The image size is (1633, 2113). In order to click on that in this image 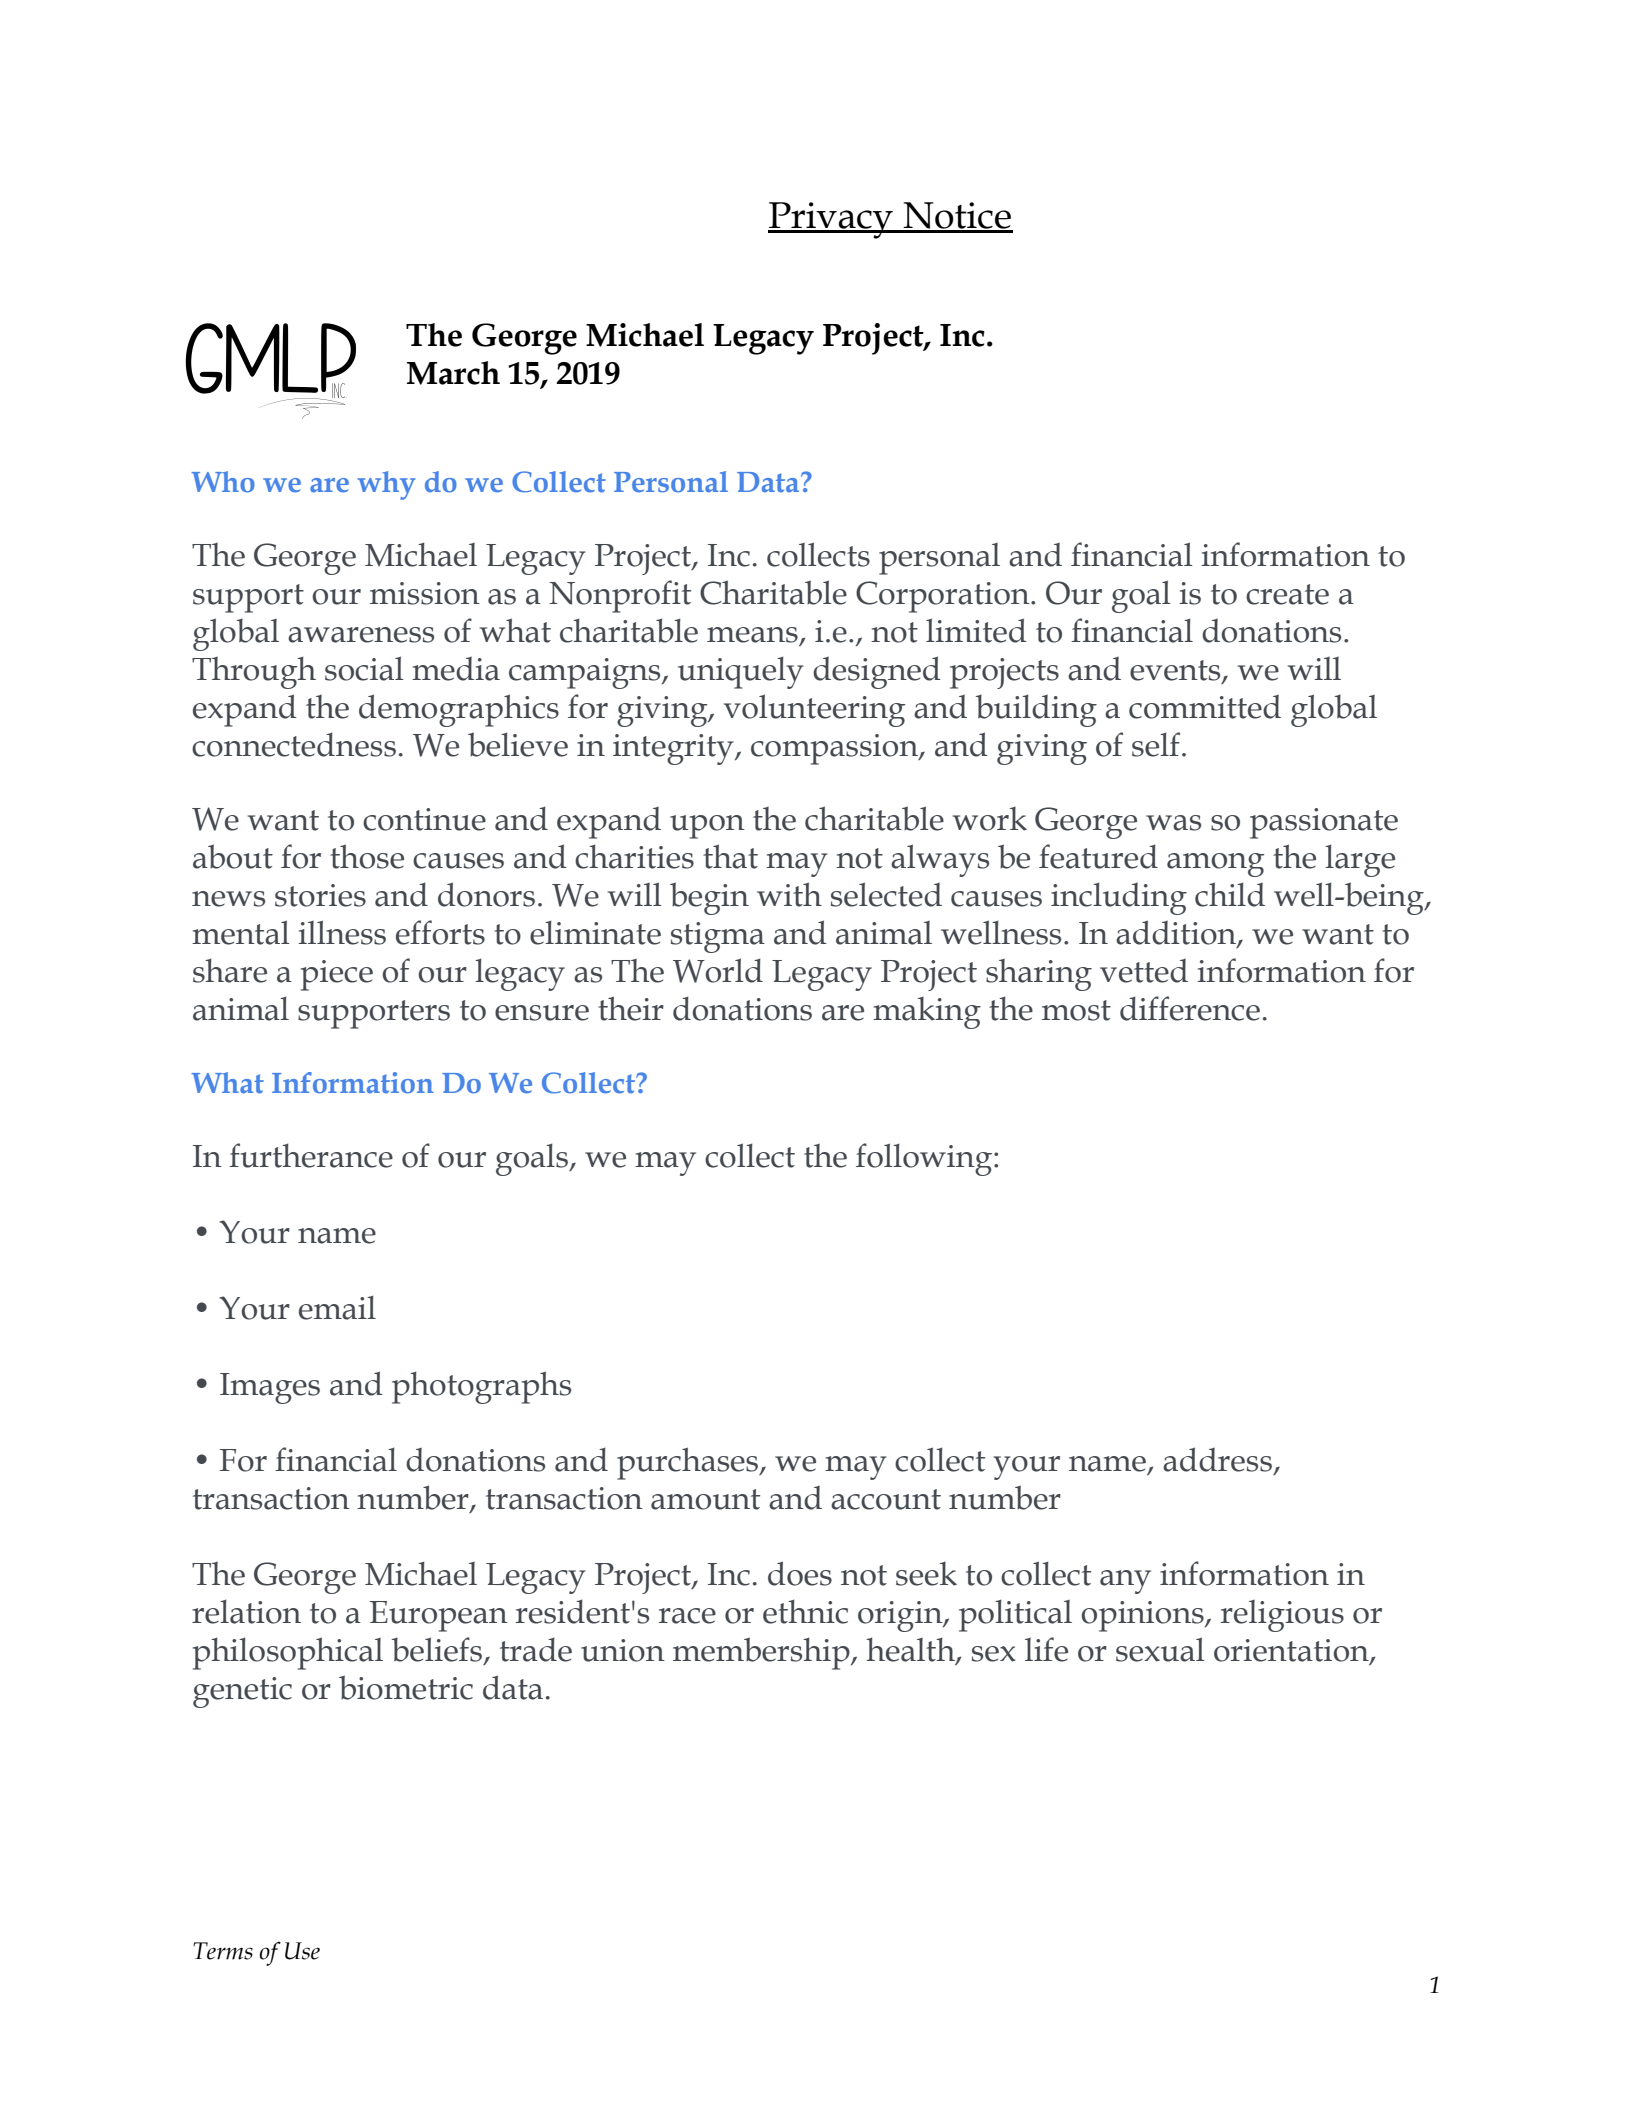, I will do `click(730, 856)`.
